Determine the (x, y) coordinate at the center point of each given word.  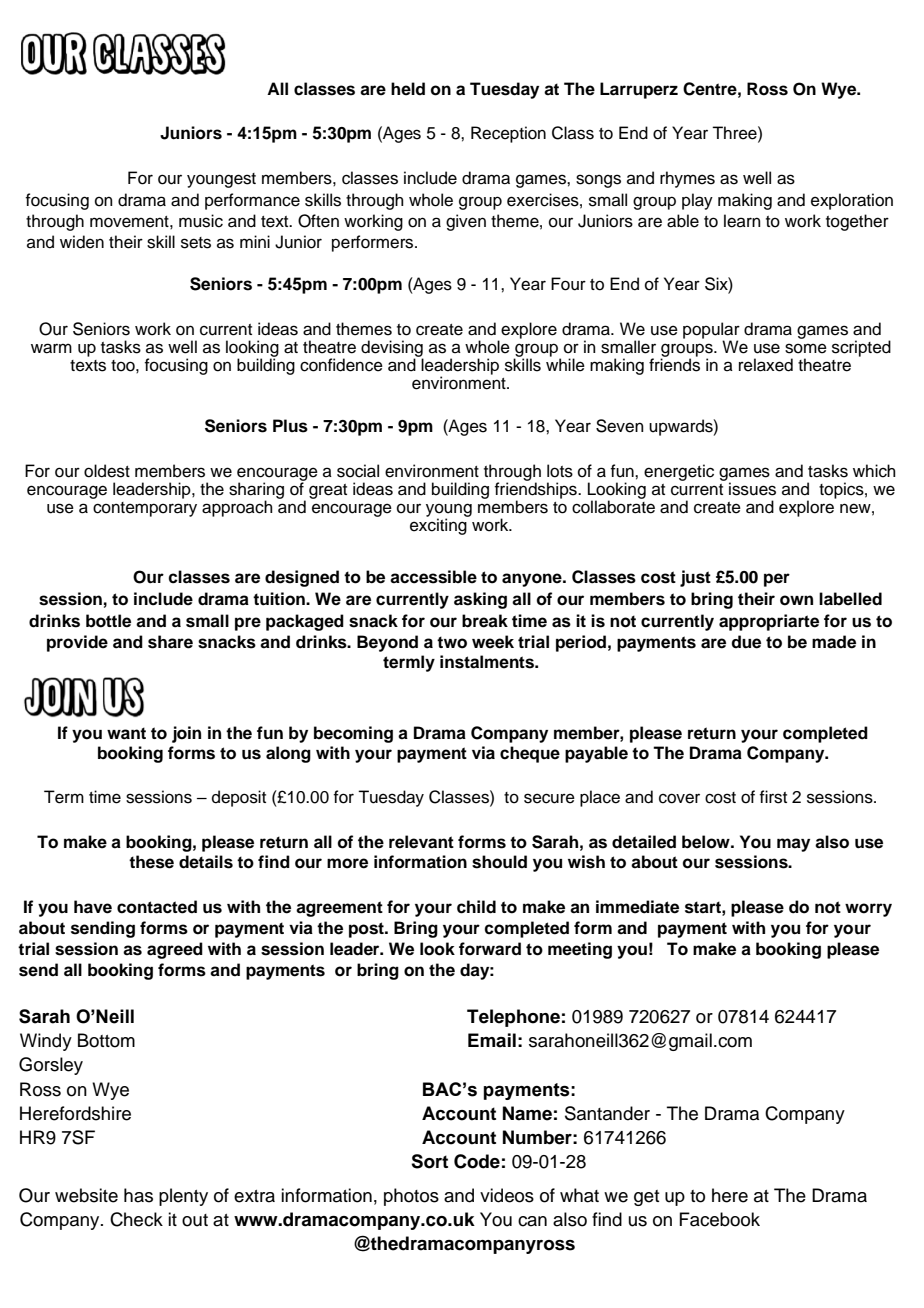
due (746, 642)
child (476, 907)
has (138, 1195)
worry (868, 910)
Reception (508, 134)
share (170, 642)
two (452, 642)
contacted (157, 907)
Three (735, 133)
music (201, 221)
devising (392, 349)
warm (51, 348)
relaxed (766, 365)
